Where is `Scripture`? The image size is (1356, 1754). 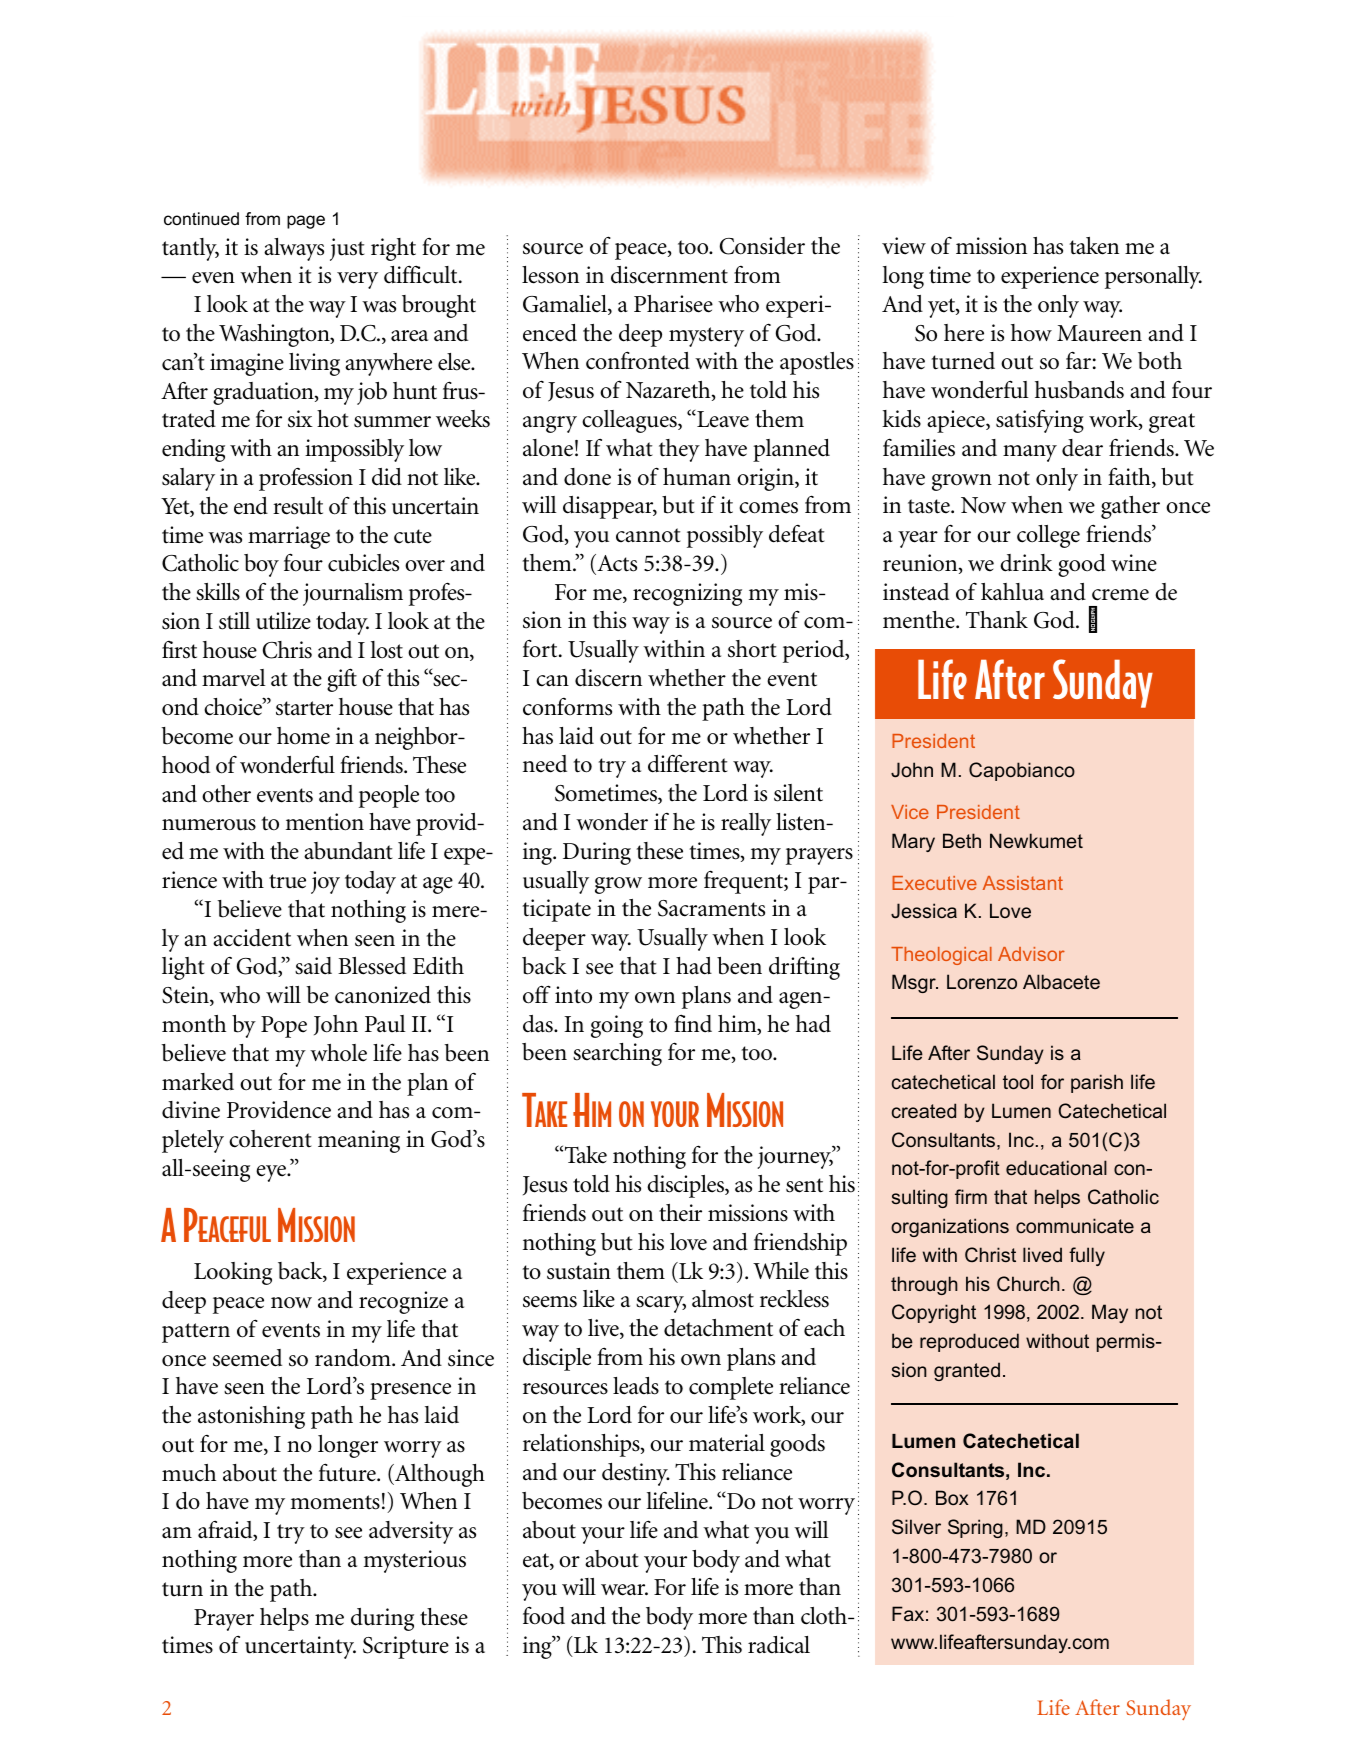 Scripture is located at coordinates (406, 1647).
